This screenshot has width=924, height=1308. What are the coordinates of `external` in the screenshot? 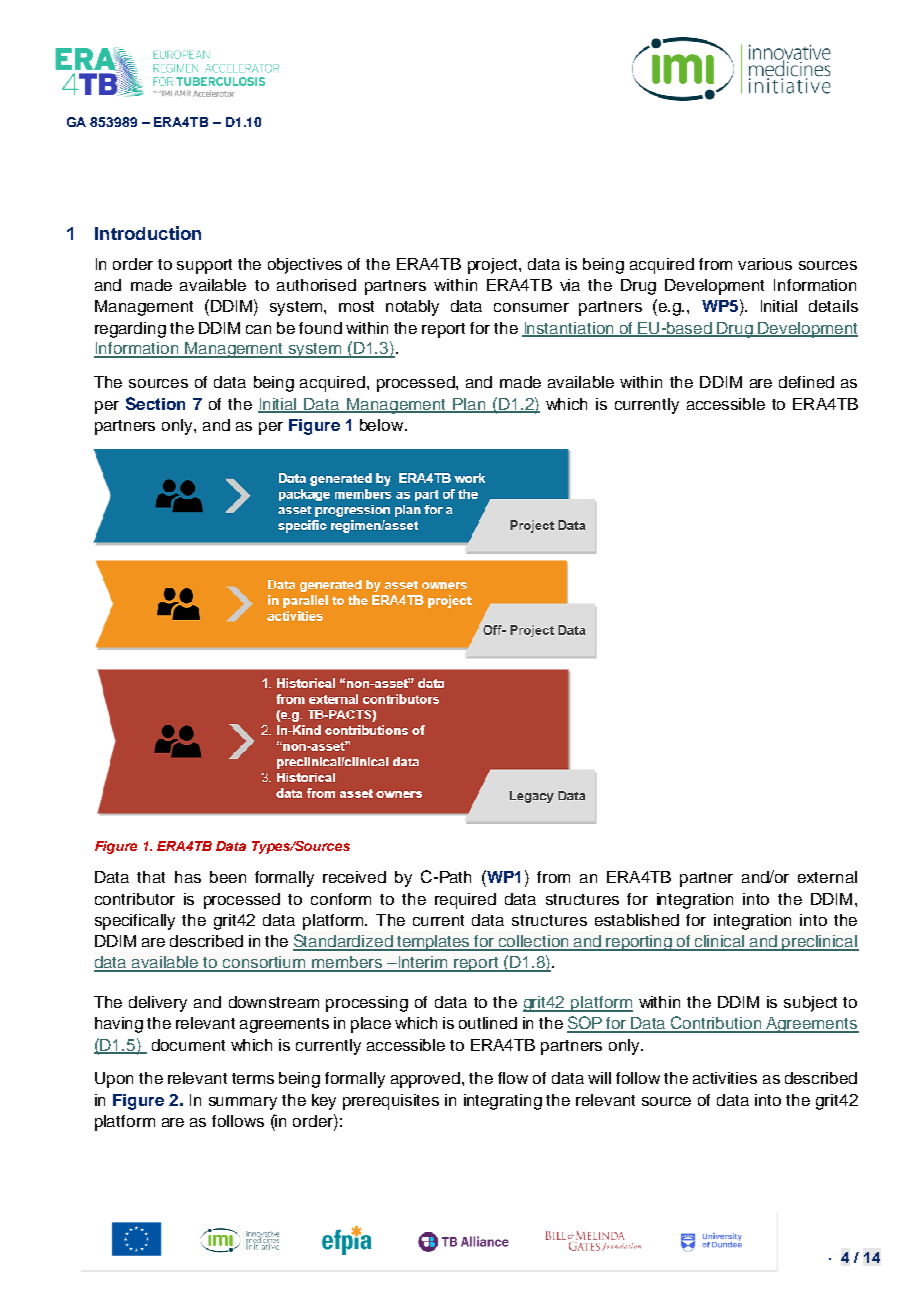 It's located at (827, 877).
